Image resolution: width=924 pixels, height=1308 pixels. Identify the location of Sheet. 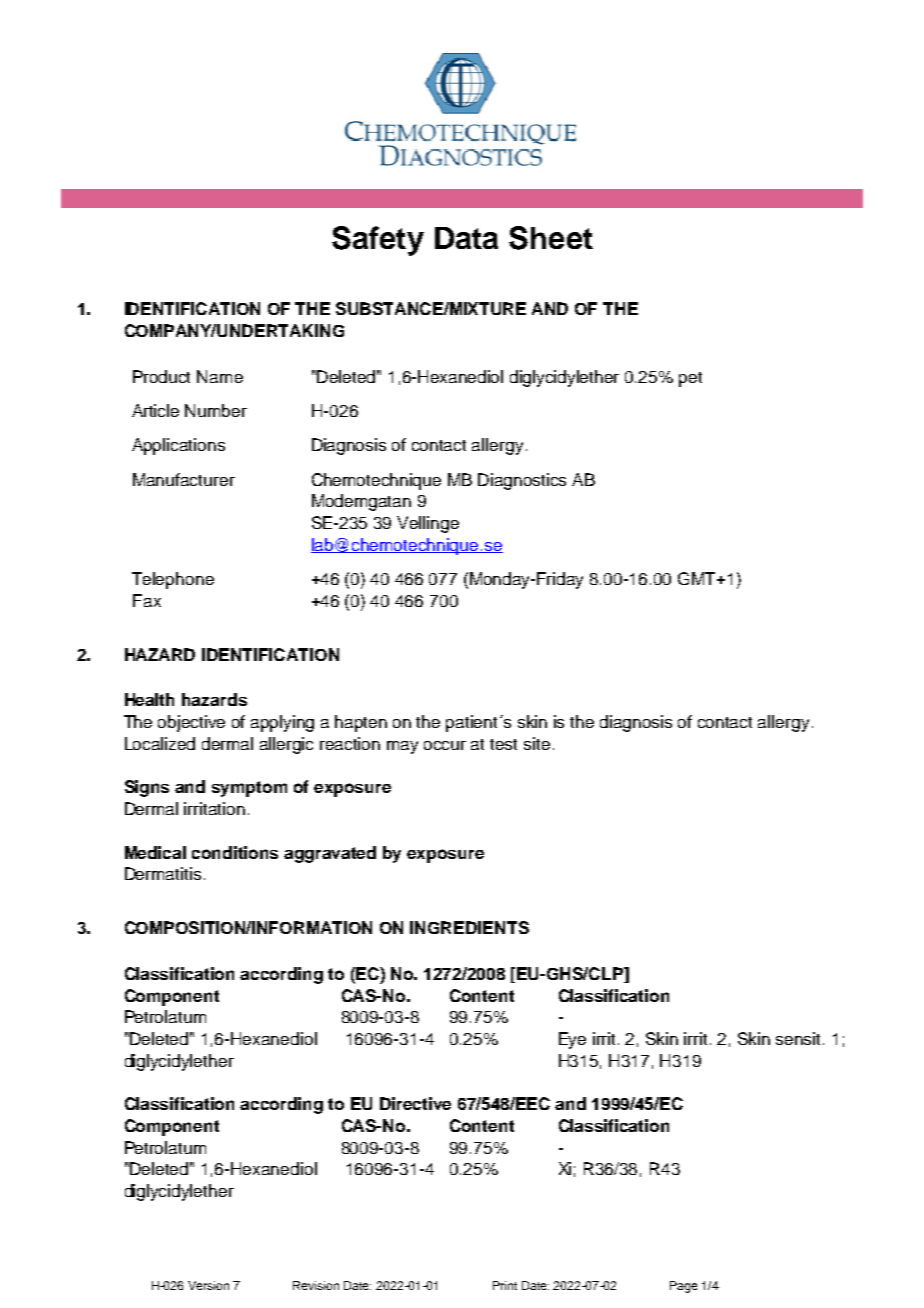
(551, 238).
